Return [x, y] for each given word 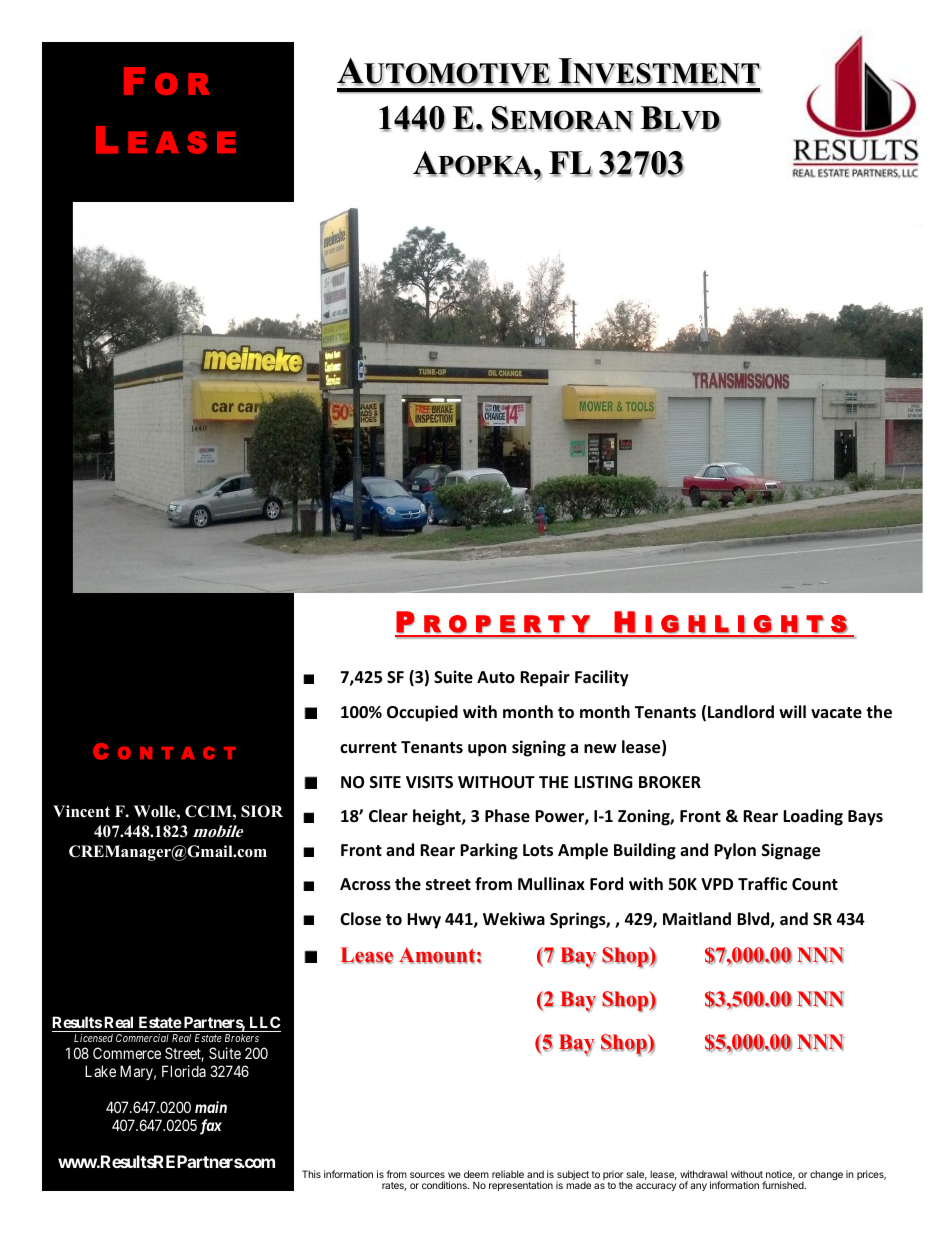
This [311, 1174]
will [792, 711]
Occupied [422, 713]
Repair [545, 678]
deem [476, 1174]
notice [780, 1175]
